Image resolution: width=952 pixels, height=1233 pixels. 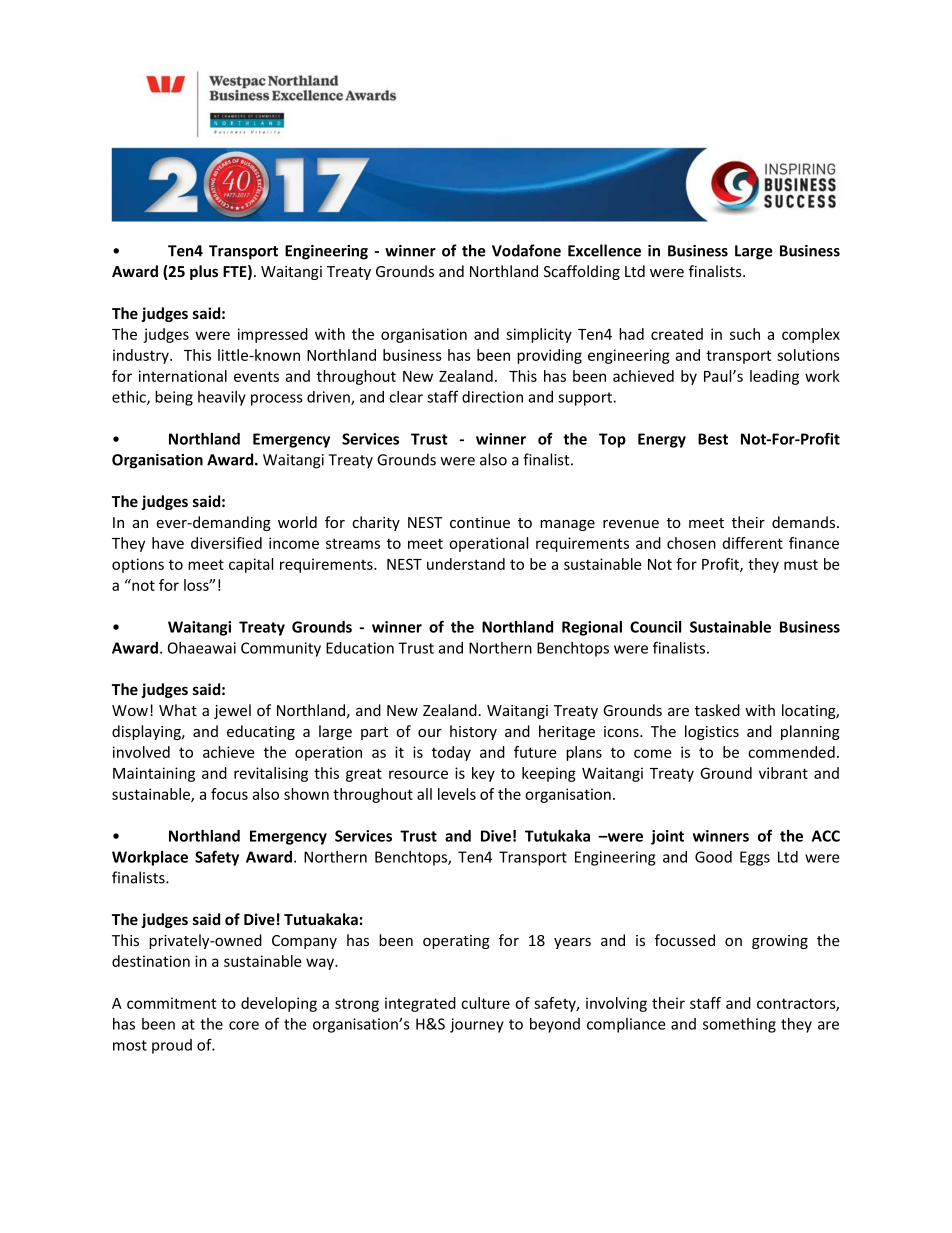 I want to click on plus, so click(x=204, y=272).
